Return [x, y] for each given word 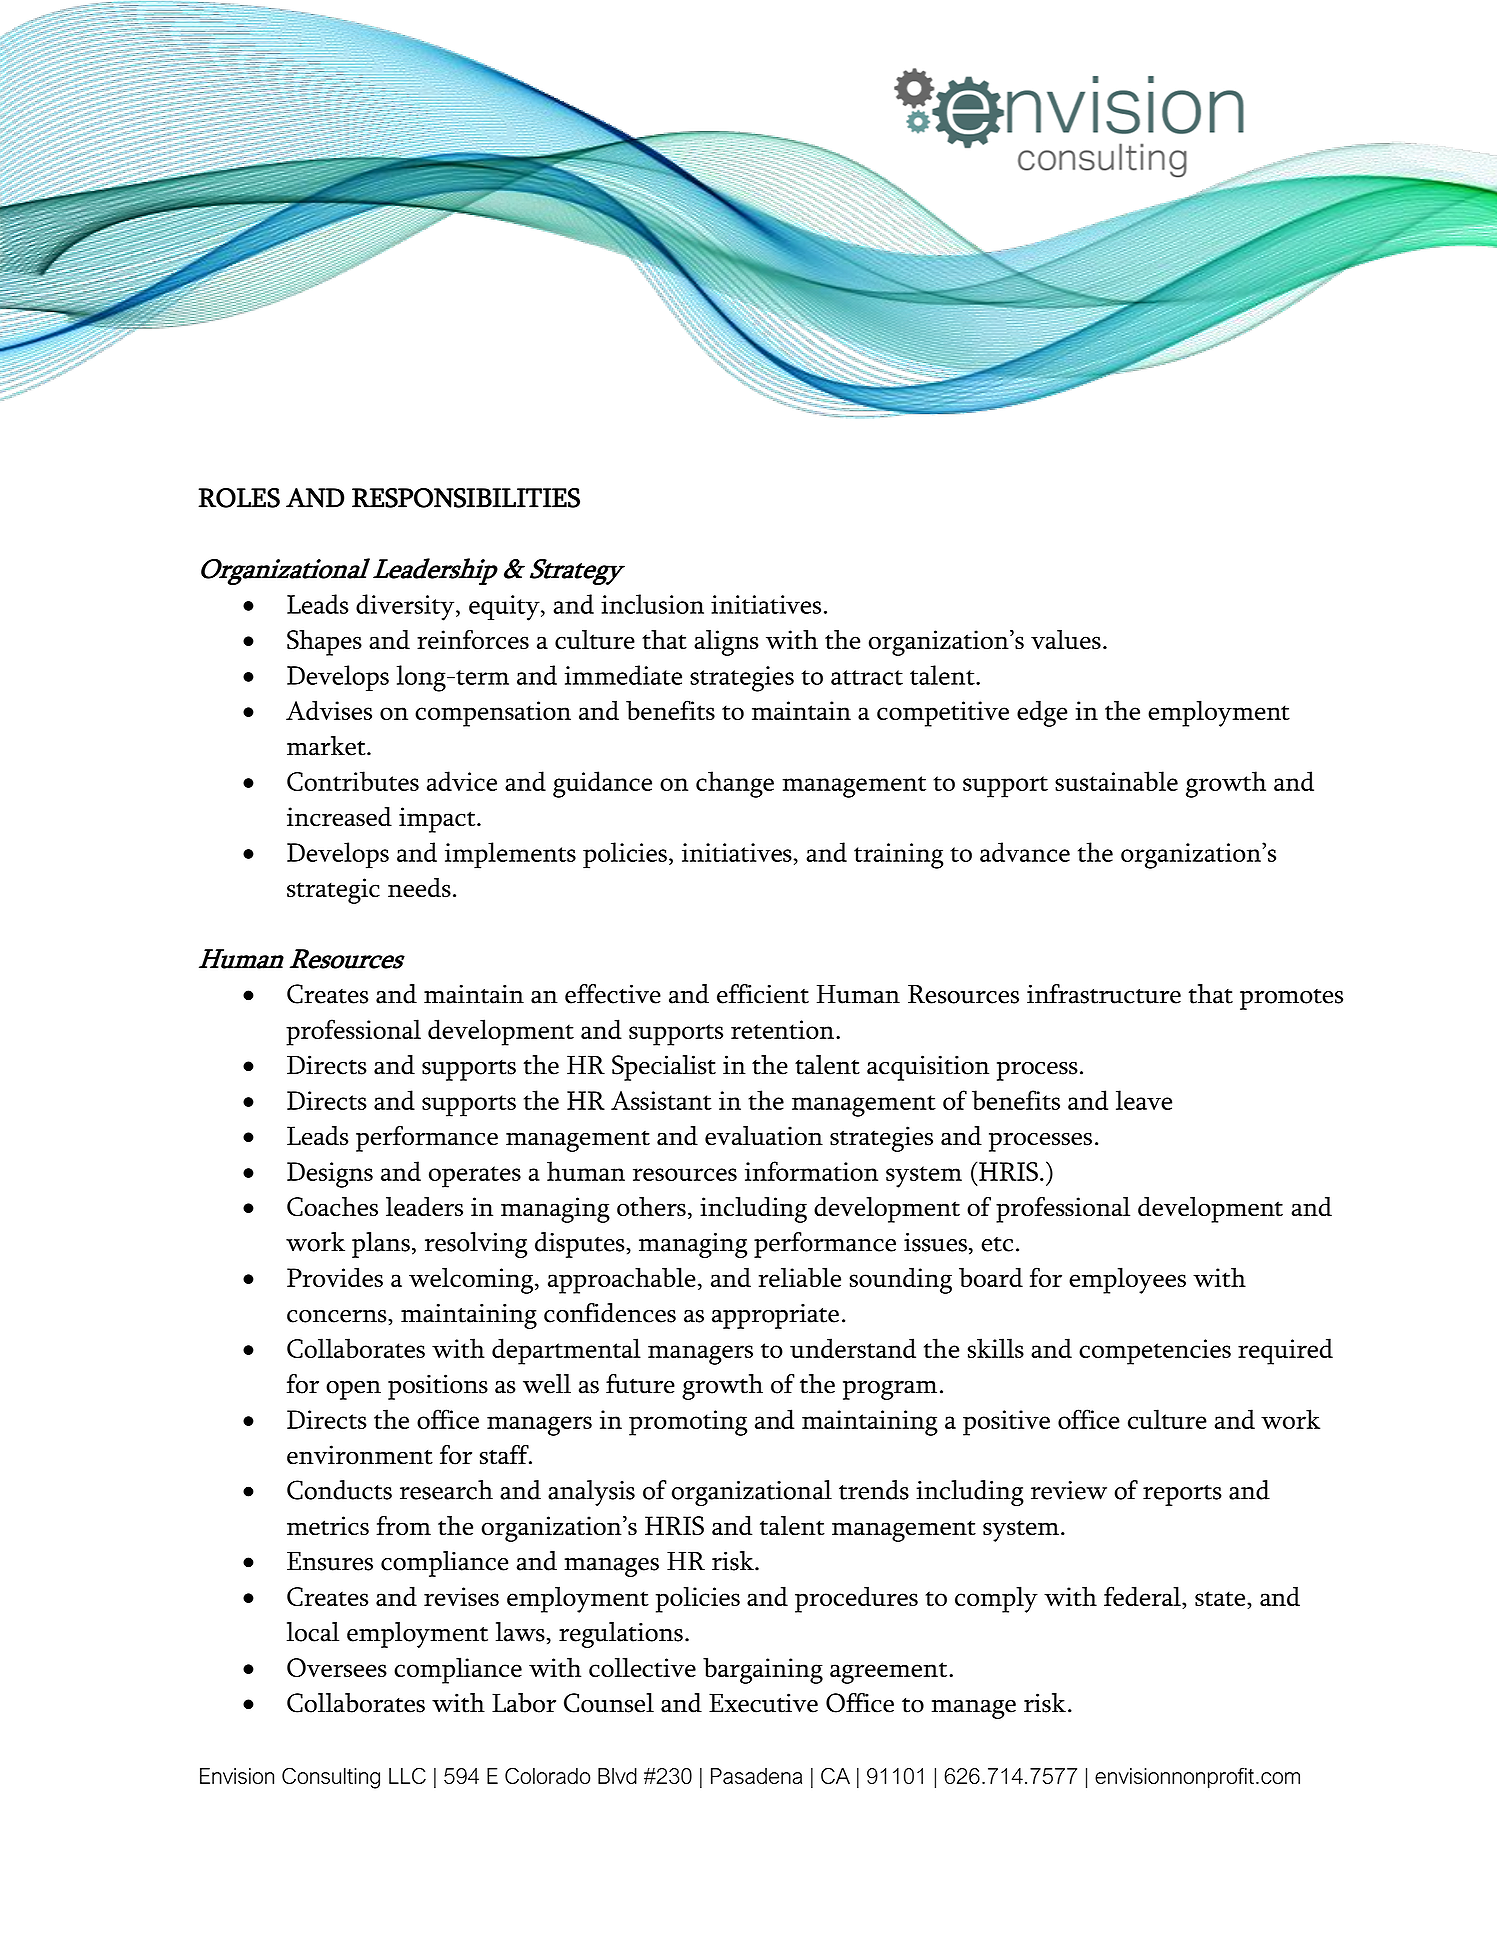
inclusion [652, 604]
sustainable [1116, 781]
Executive [763, 1703]
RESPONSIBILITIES [466, 498]
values [1066, 640]
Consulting [331, 1778]
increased [339, 816]
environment [360, 1455]
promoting [688, 1423]
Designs [330, 1175]
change [735, 784]
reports [1182, 1495]
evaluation [764, 1136]
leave [1144, 1100]
